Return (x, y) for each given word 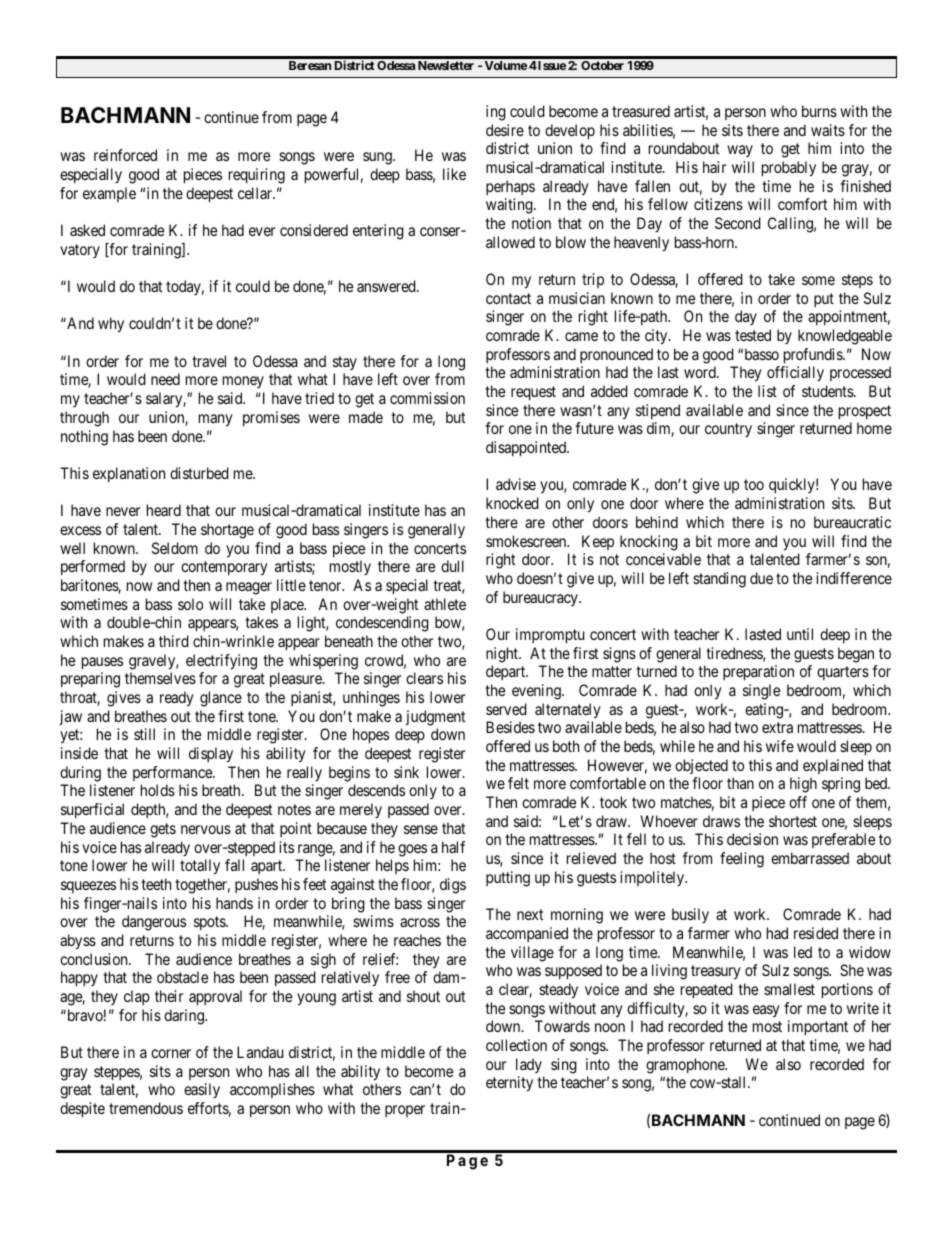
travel (209, 361)
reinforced (125, 155)
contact (508, 298)
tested (753, 335)
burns (819, 111)
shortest (793, 821)
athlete (445, 604)
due (761, 578)
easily (202, 1090)
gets (163, 830)
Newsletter (446, 65)
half (453, 847)
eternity (509, 1084)
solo (190, 604)
